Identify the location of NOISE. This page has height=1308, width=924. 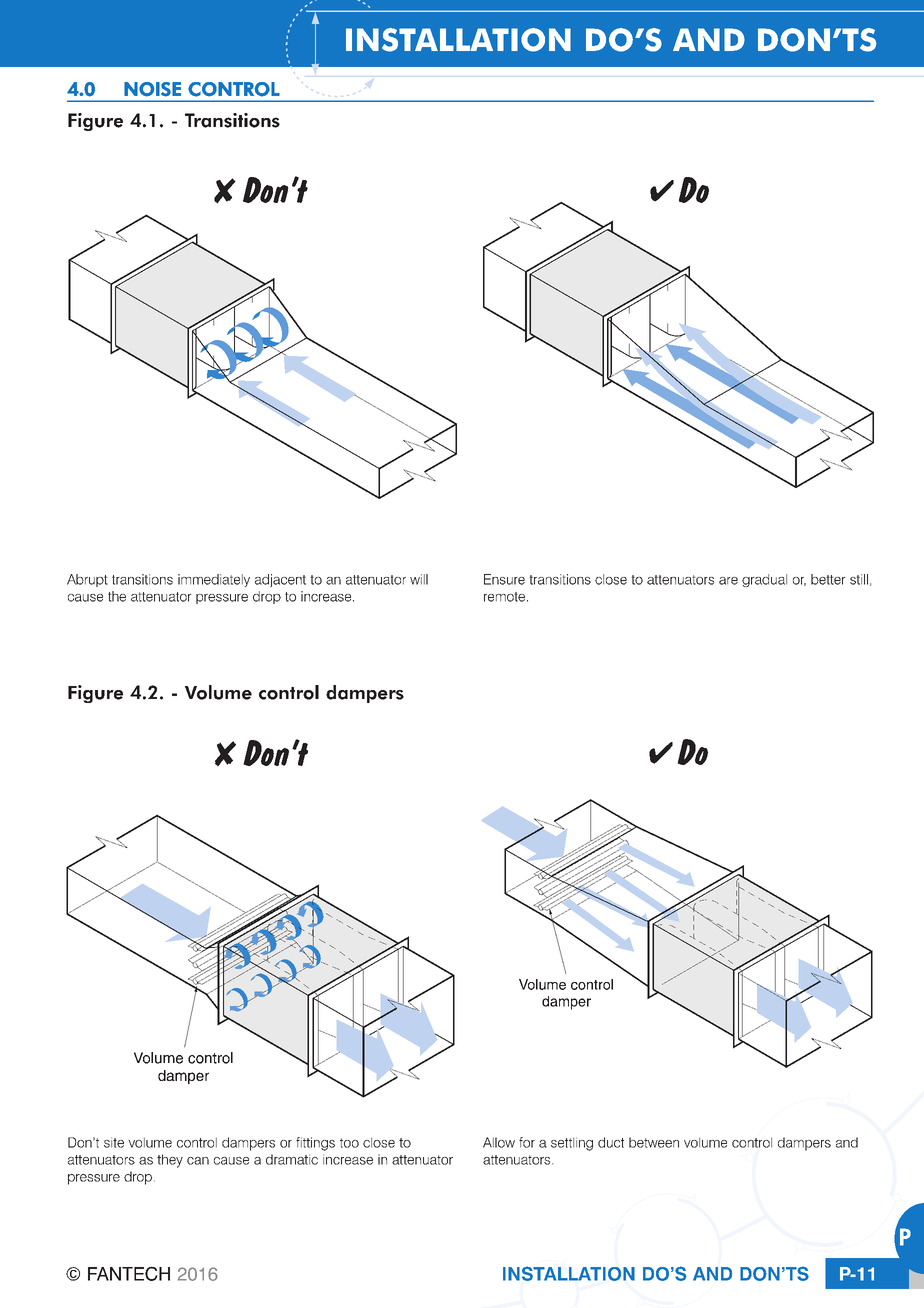
(152, 89).
